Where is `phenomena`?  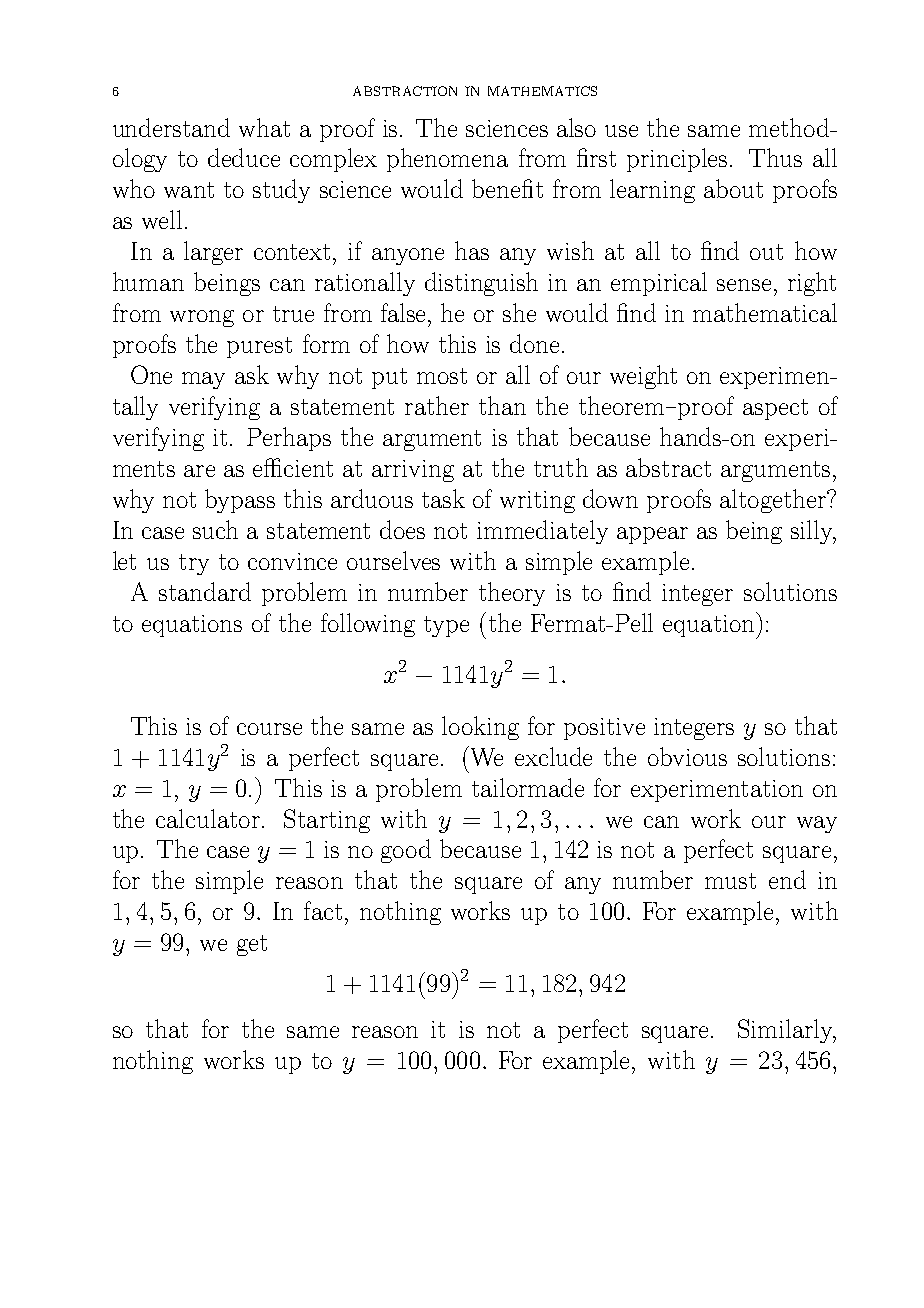 phenomena is located at coordinates (447, 160).
